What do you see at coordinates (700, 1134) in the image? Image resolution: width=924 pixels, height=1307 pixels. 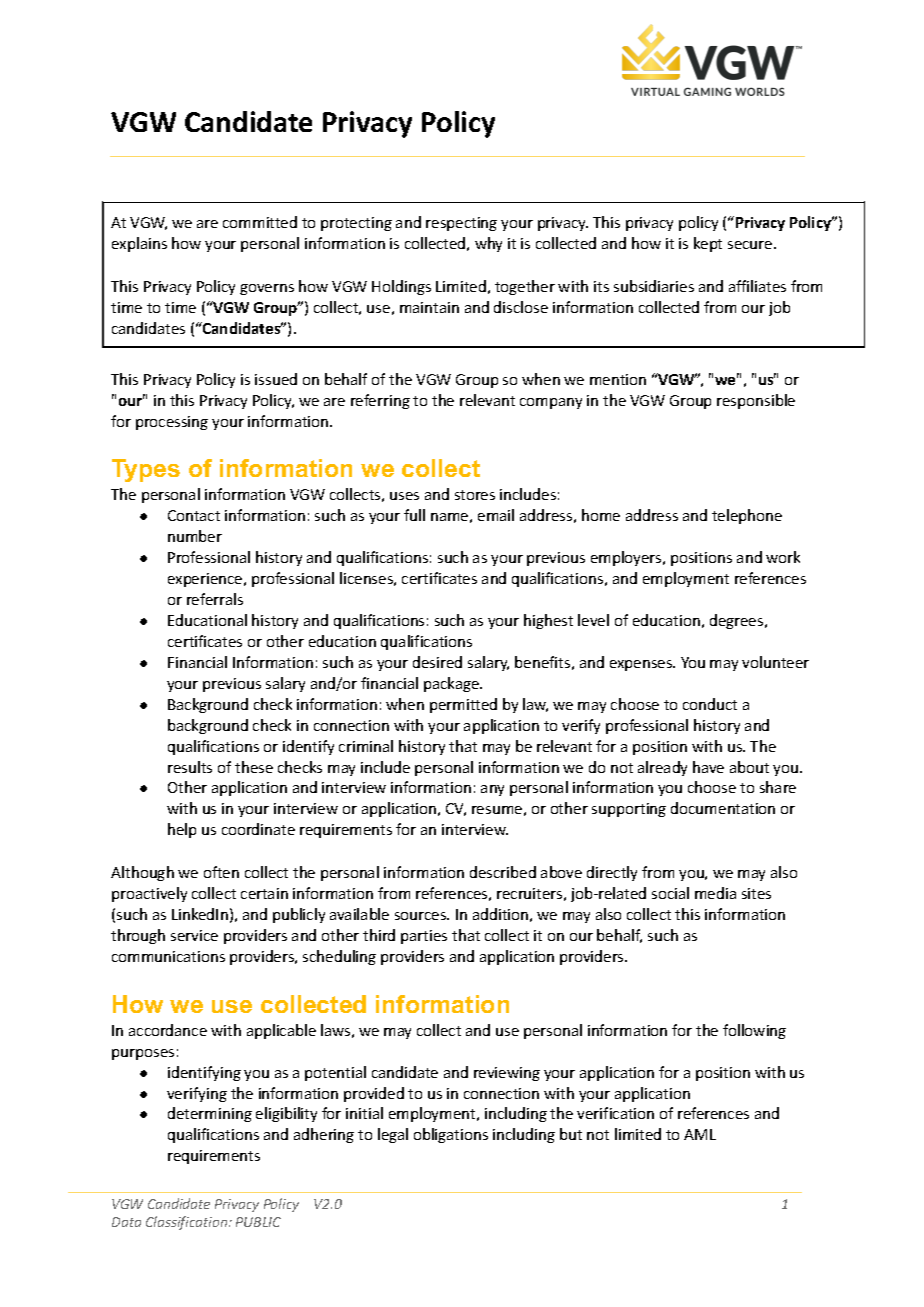 I see `AML` at bounding box center [700, 1134].
